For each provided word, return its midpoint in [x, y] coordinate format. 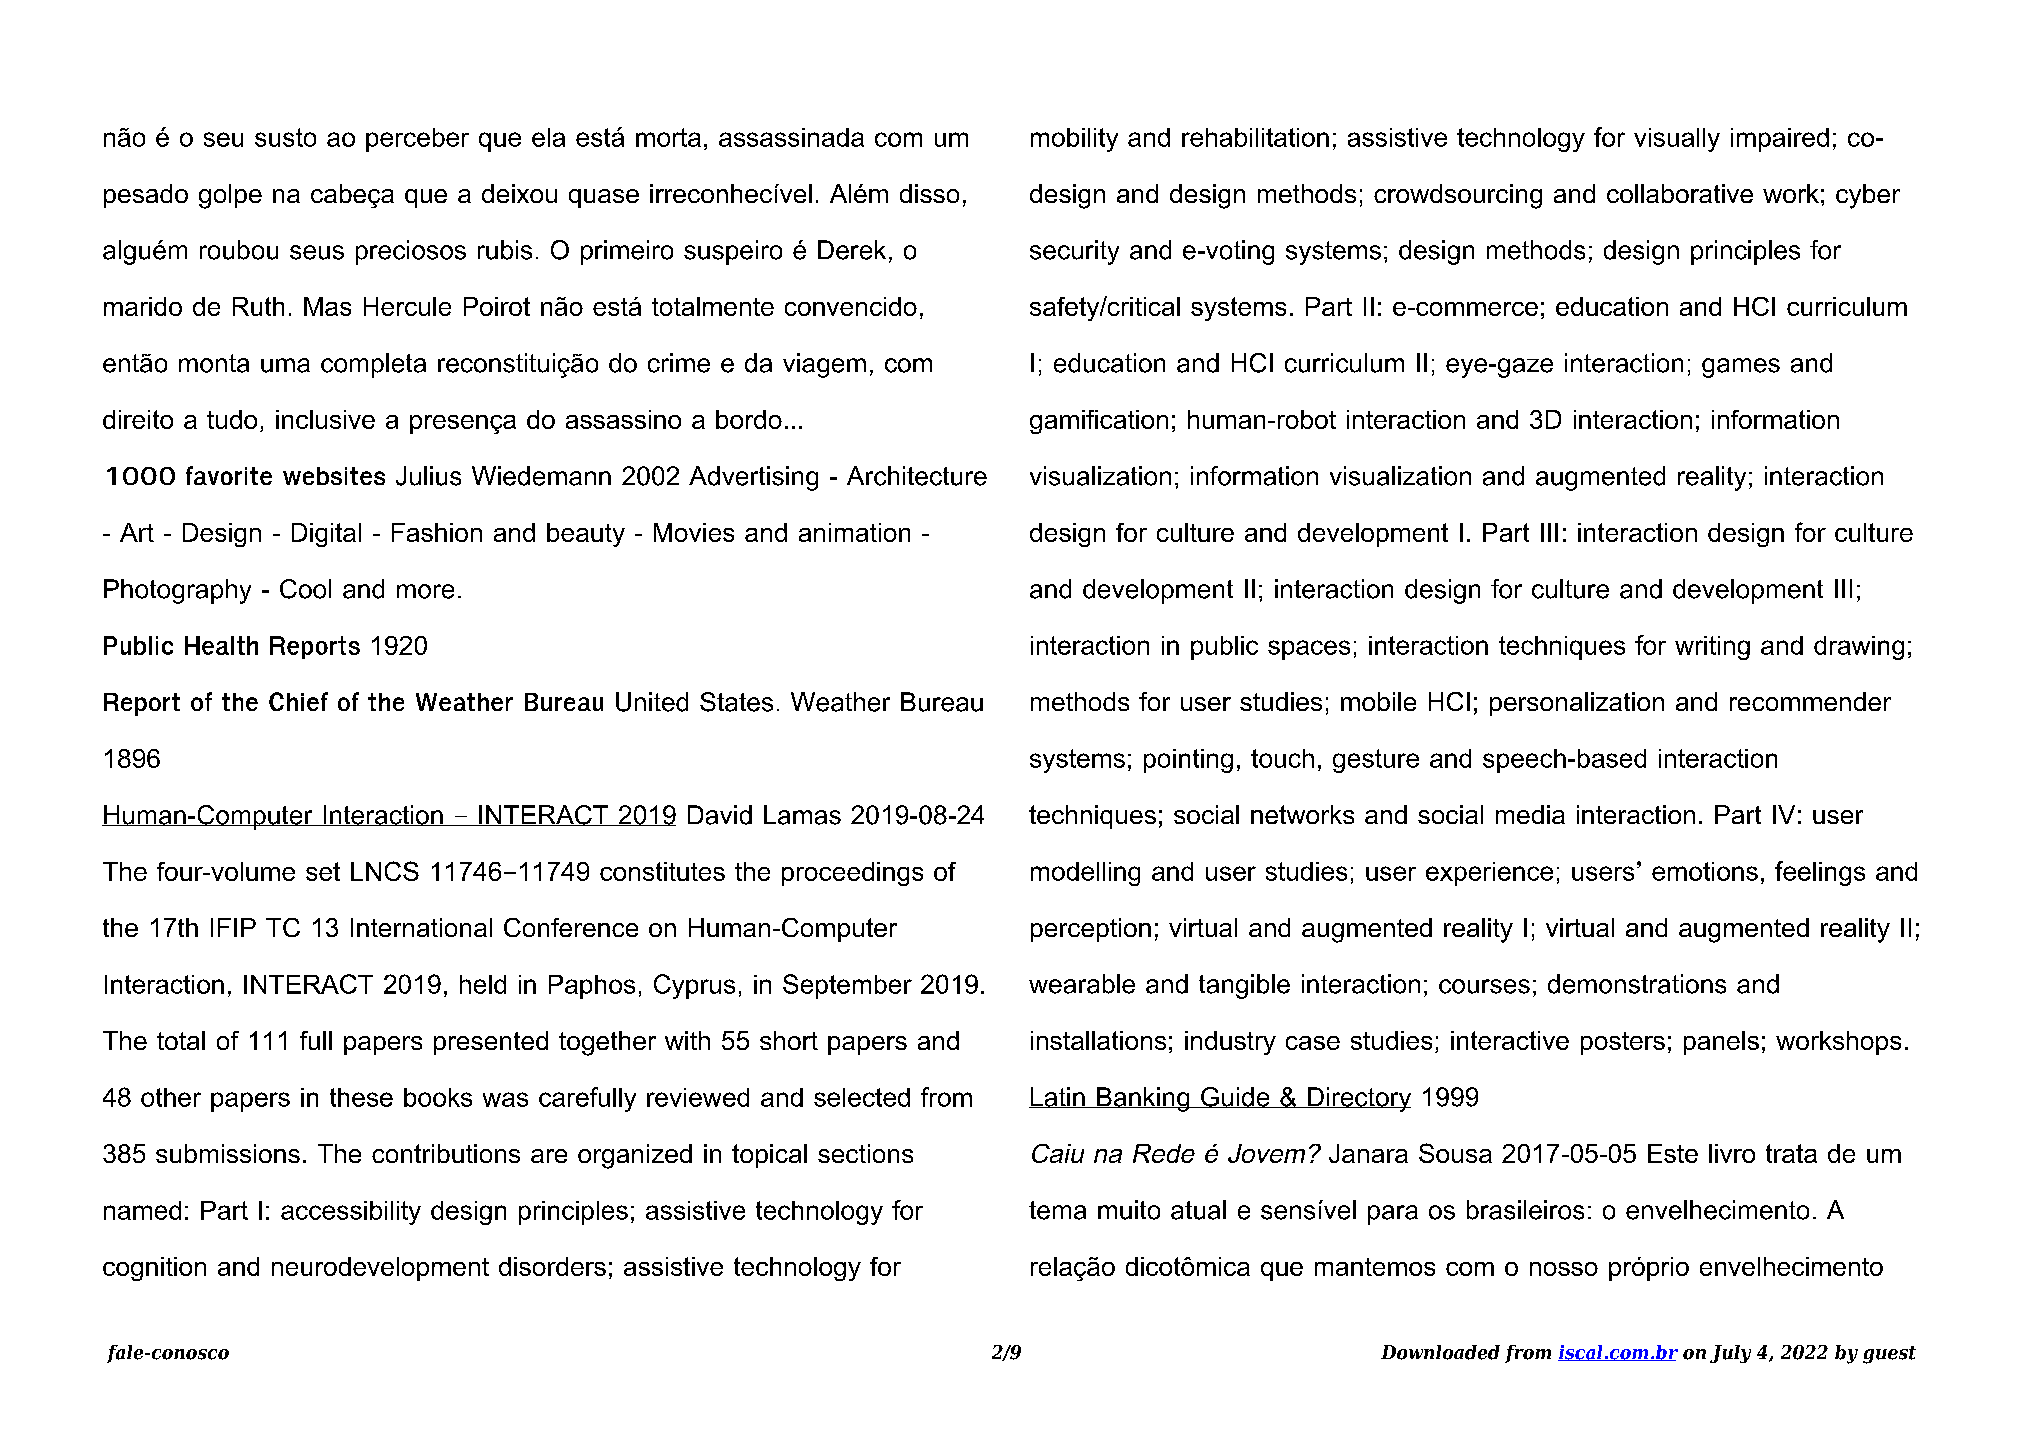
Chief [298, 701]
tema [1057, 1210]
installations [1098, 1040]
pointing [1188, 761]
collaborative [1680, 193]
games [1741, 368]
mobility [1074, 140]
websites [334, 476]
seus [317, 252]
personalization [1577, 704]
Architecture [917, 476]
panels [1721, 1043]
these [361, 1097]
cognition [154, 1269]
